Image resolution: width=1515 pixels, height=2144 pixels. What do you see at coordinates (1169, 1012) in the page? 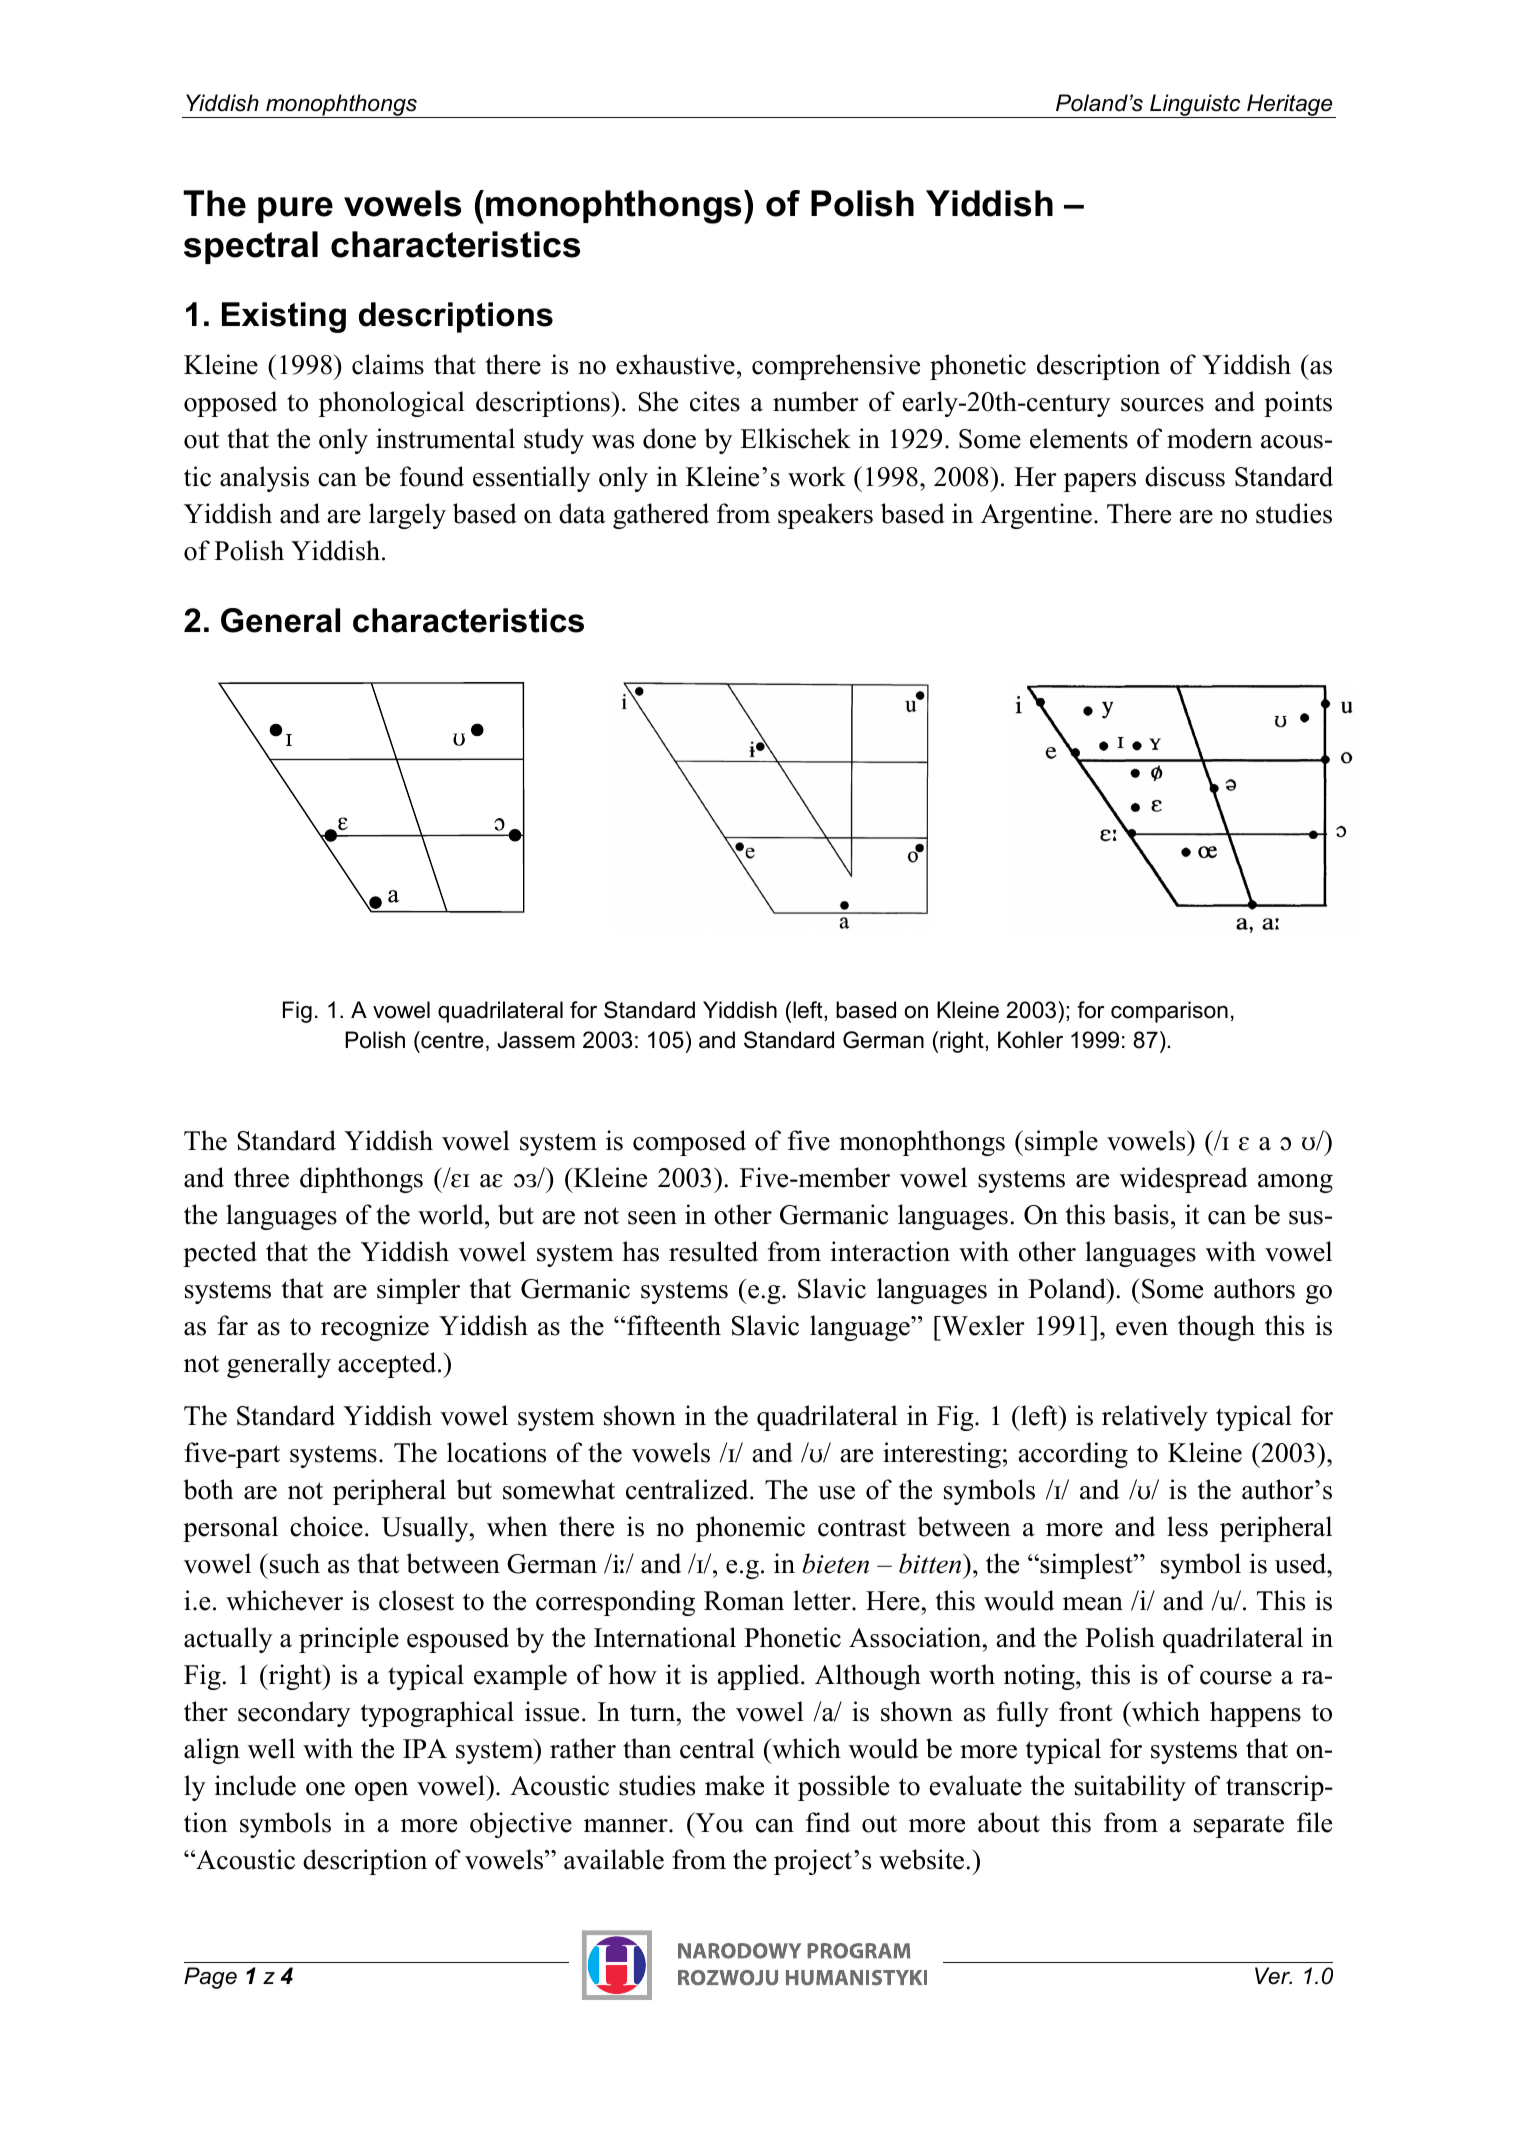
I see `comparison` at bounding box center [1169, 1012].
